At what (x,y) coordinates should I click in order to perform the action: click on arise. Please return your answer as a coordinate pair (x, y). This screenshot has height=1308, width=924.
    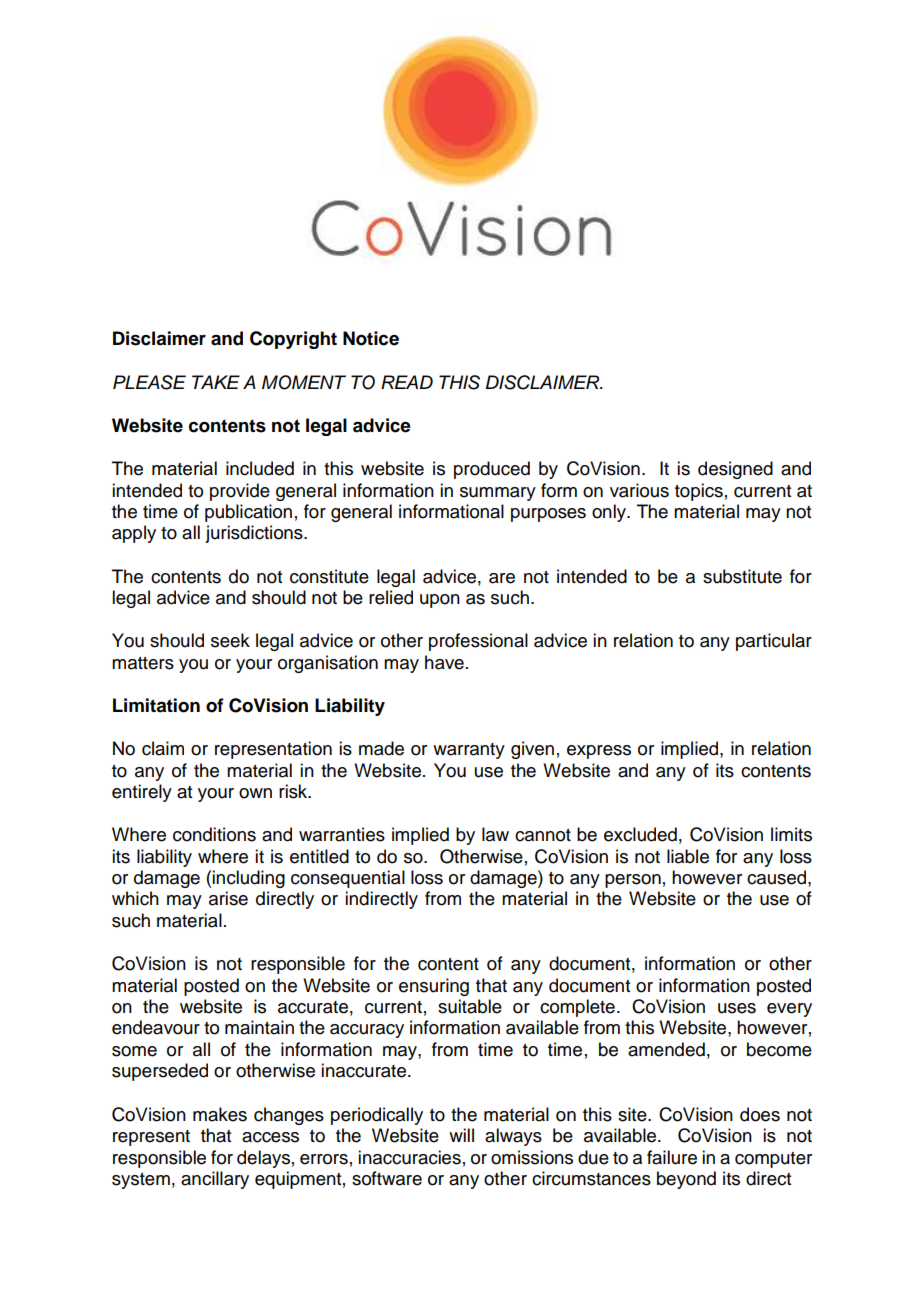
    Looking at the image, I should click on (228, 898).
